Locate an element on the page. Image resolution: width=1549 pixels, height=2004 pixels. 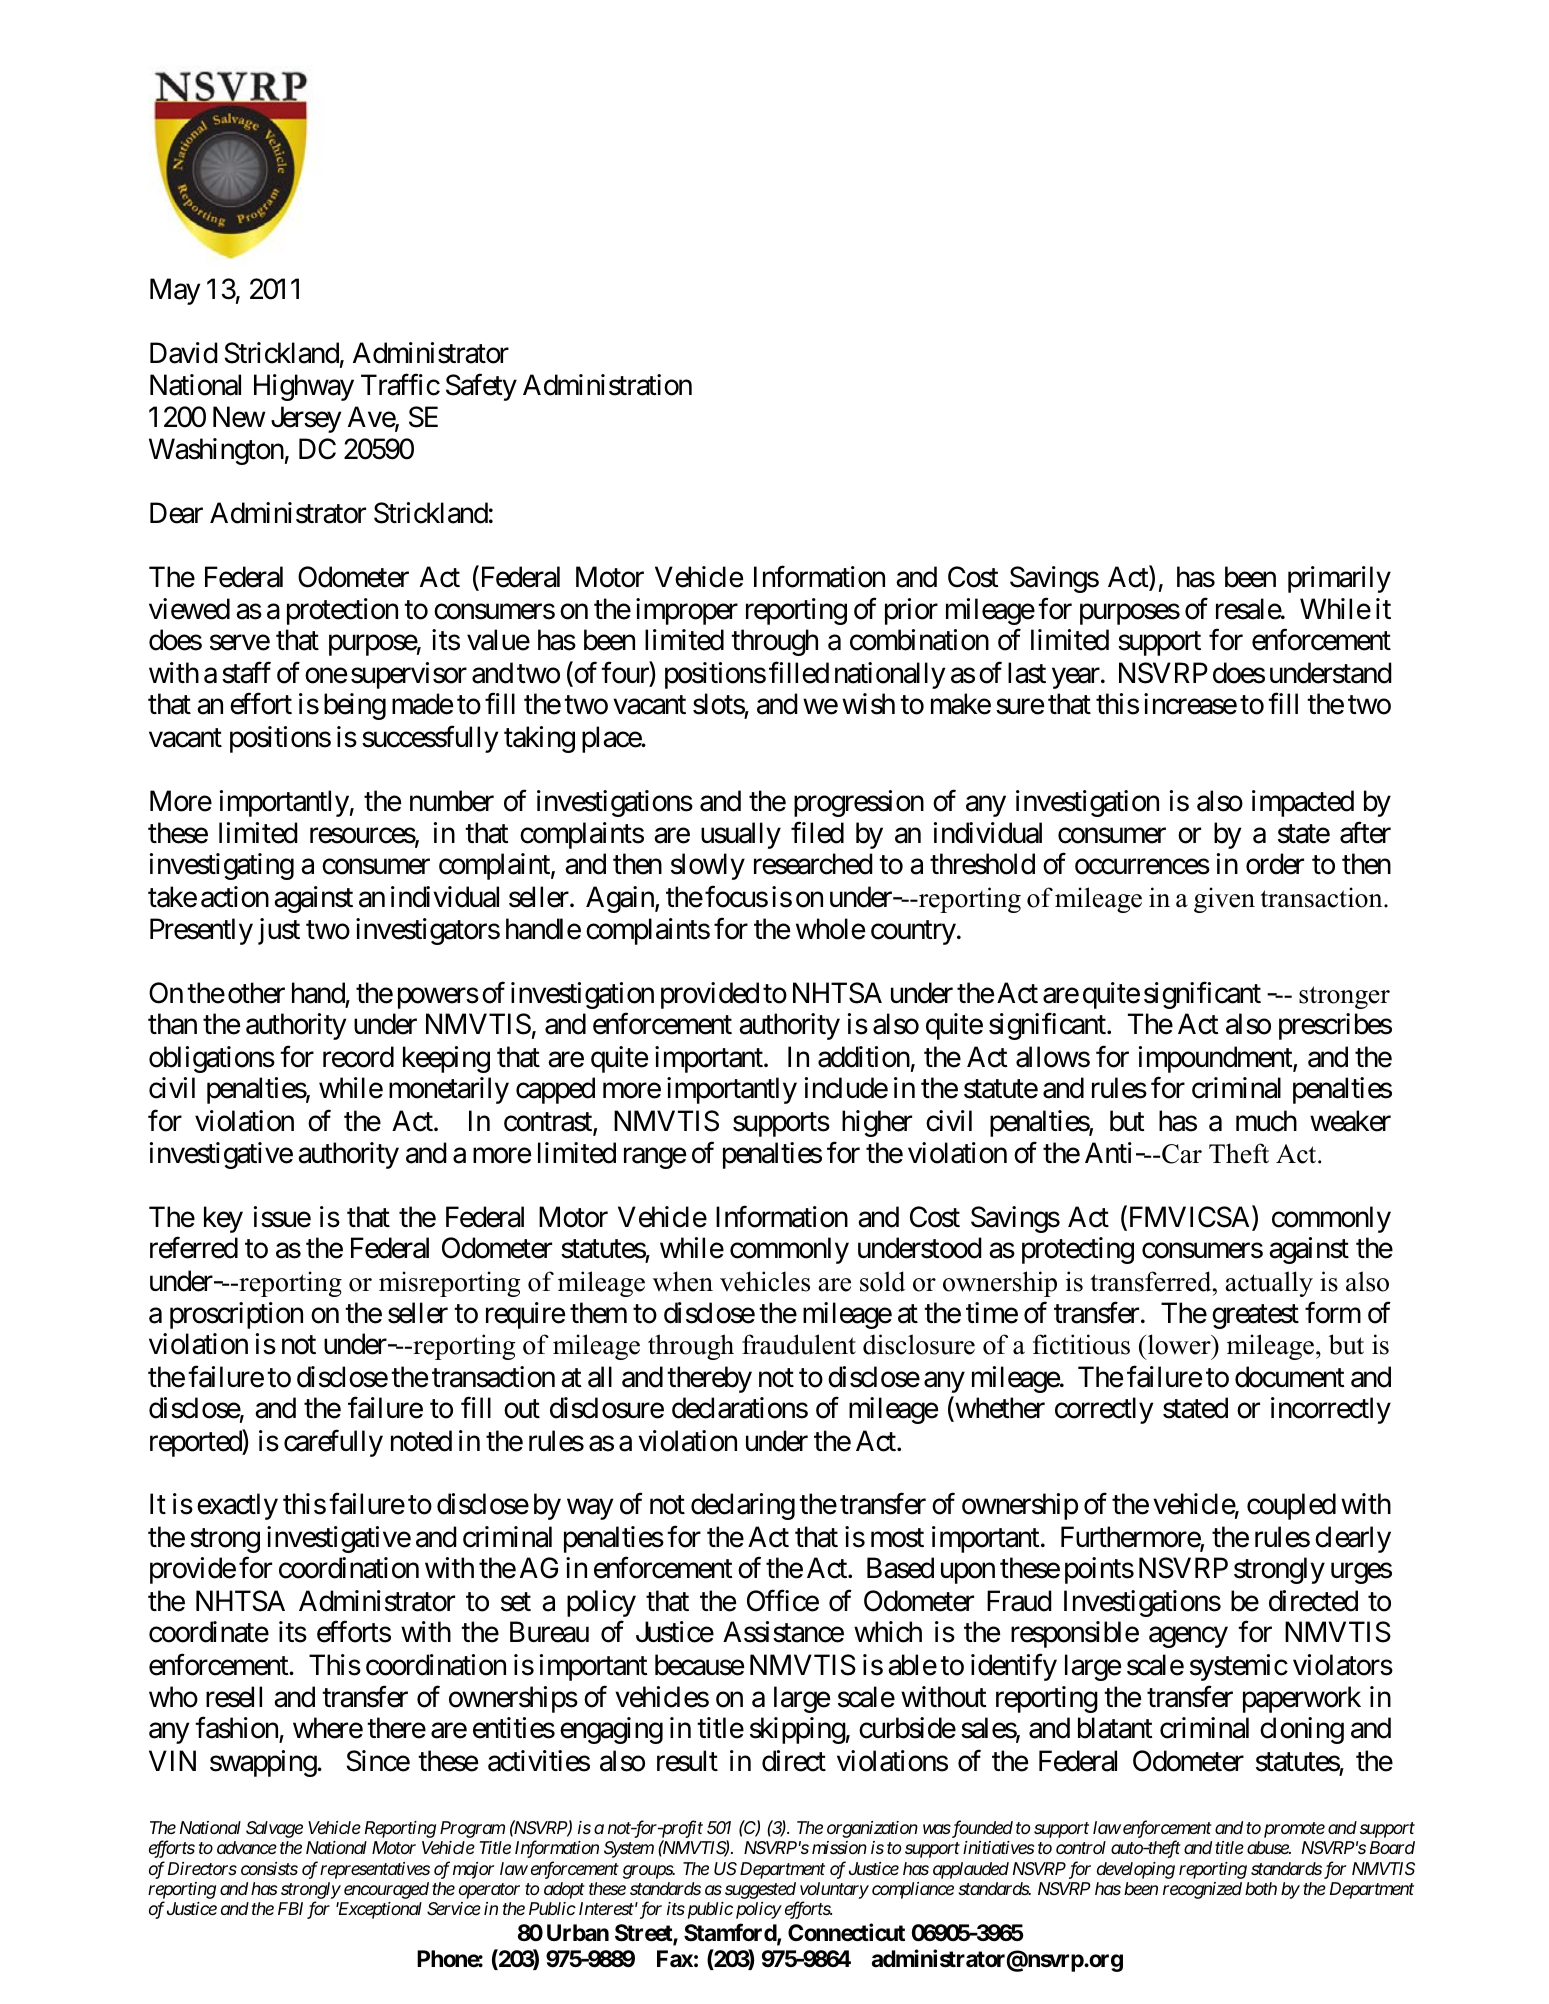
wish is located at coordinates (868, 704).
